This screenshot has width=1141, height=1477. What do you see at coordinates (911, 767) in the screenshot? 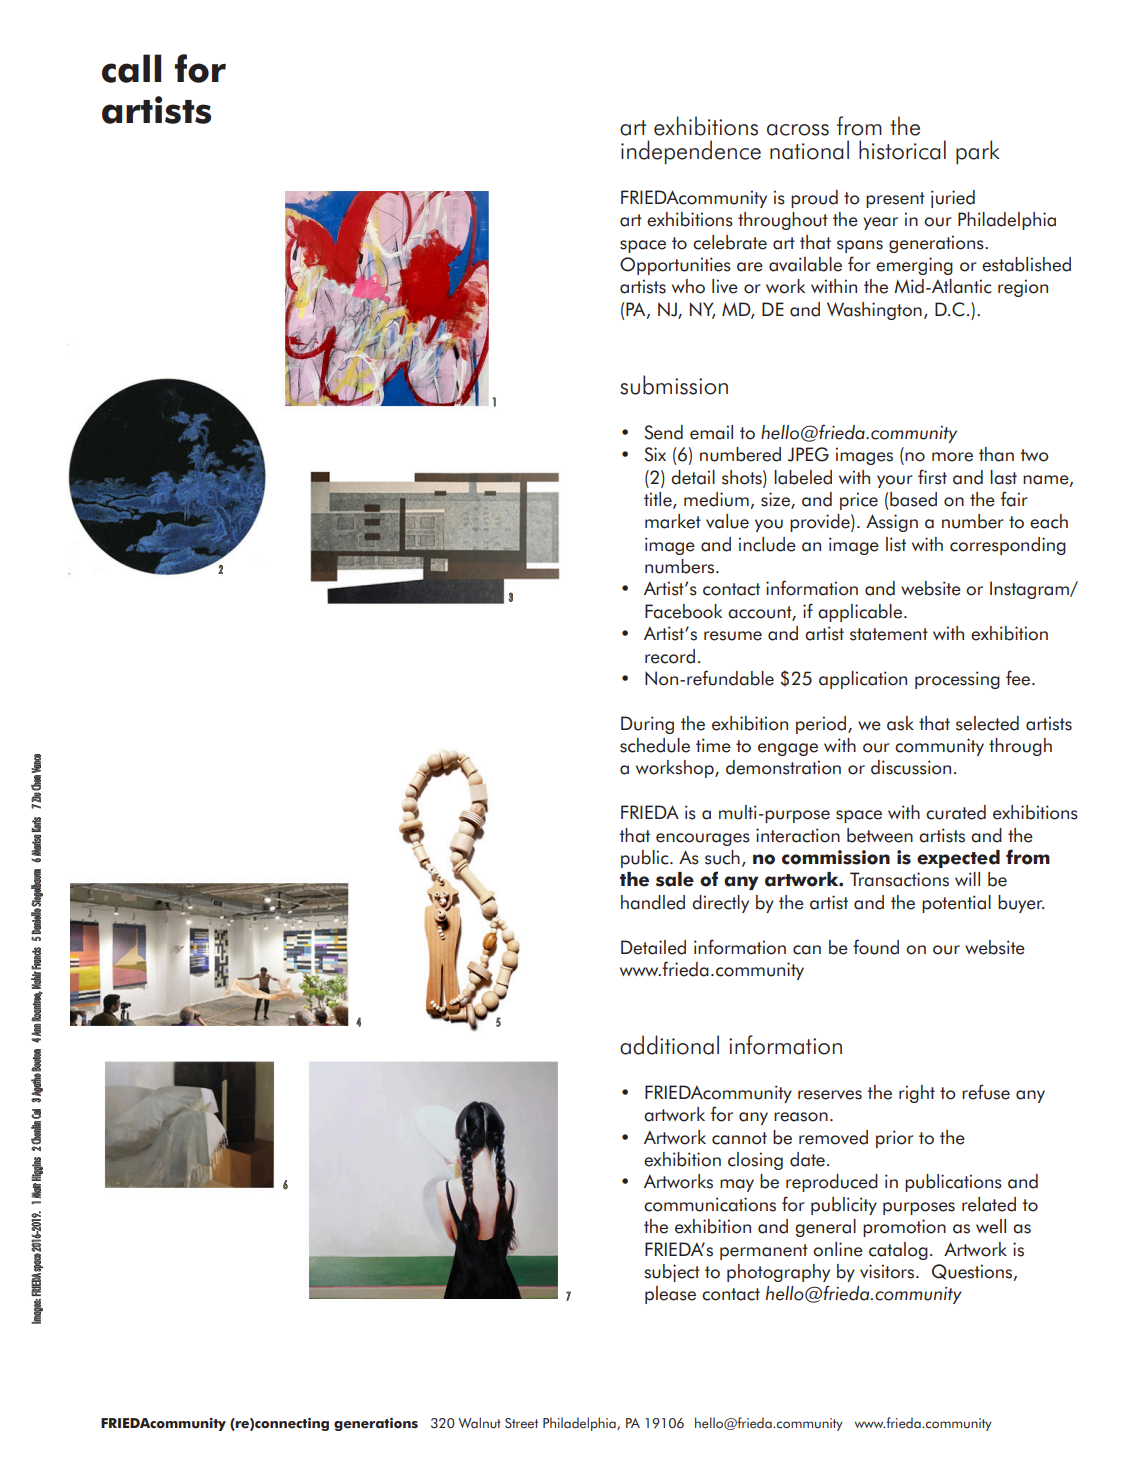
I see `discussion` at bounding box center [911, 767].
